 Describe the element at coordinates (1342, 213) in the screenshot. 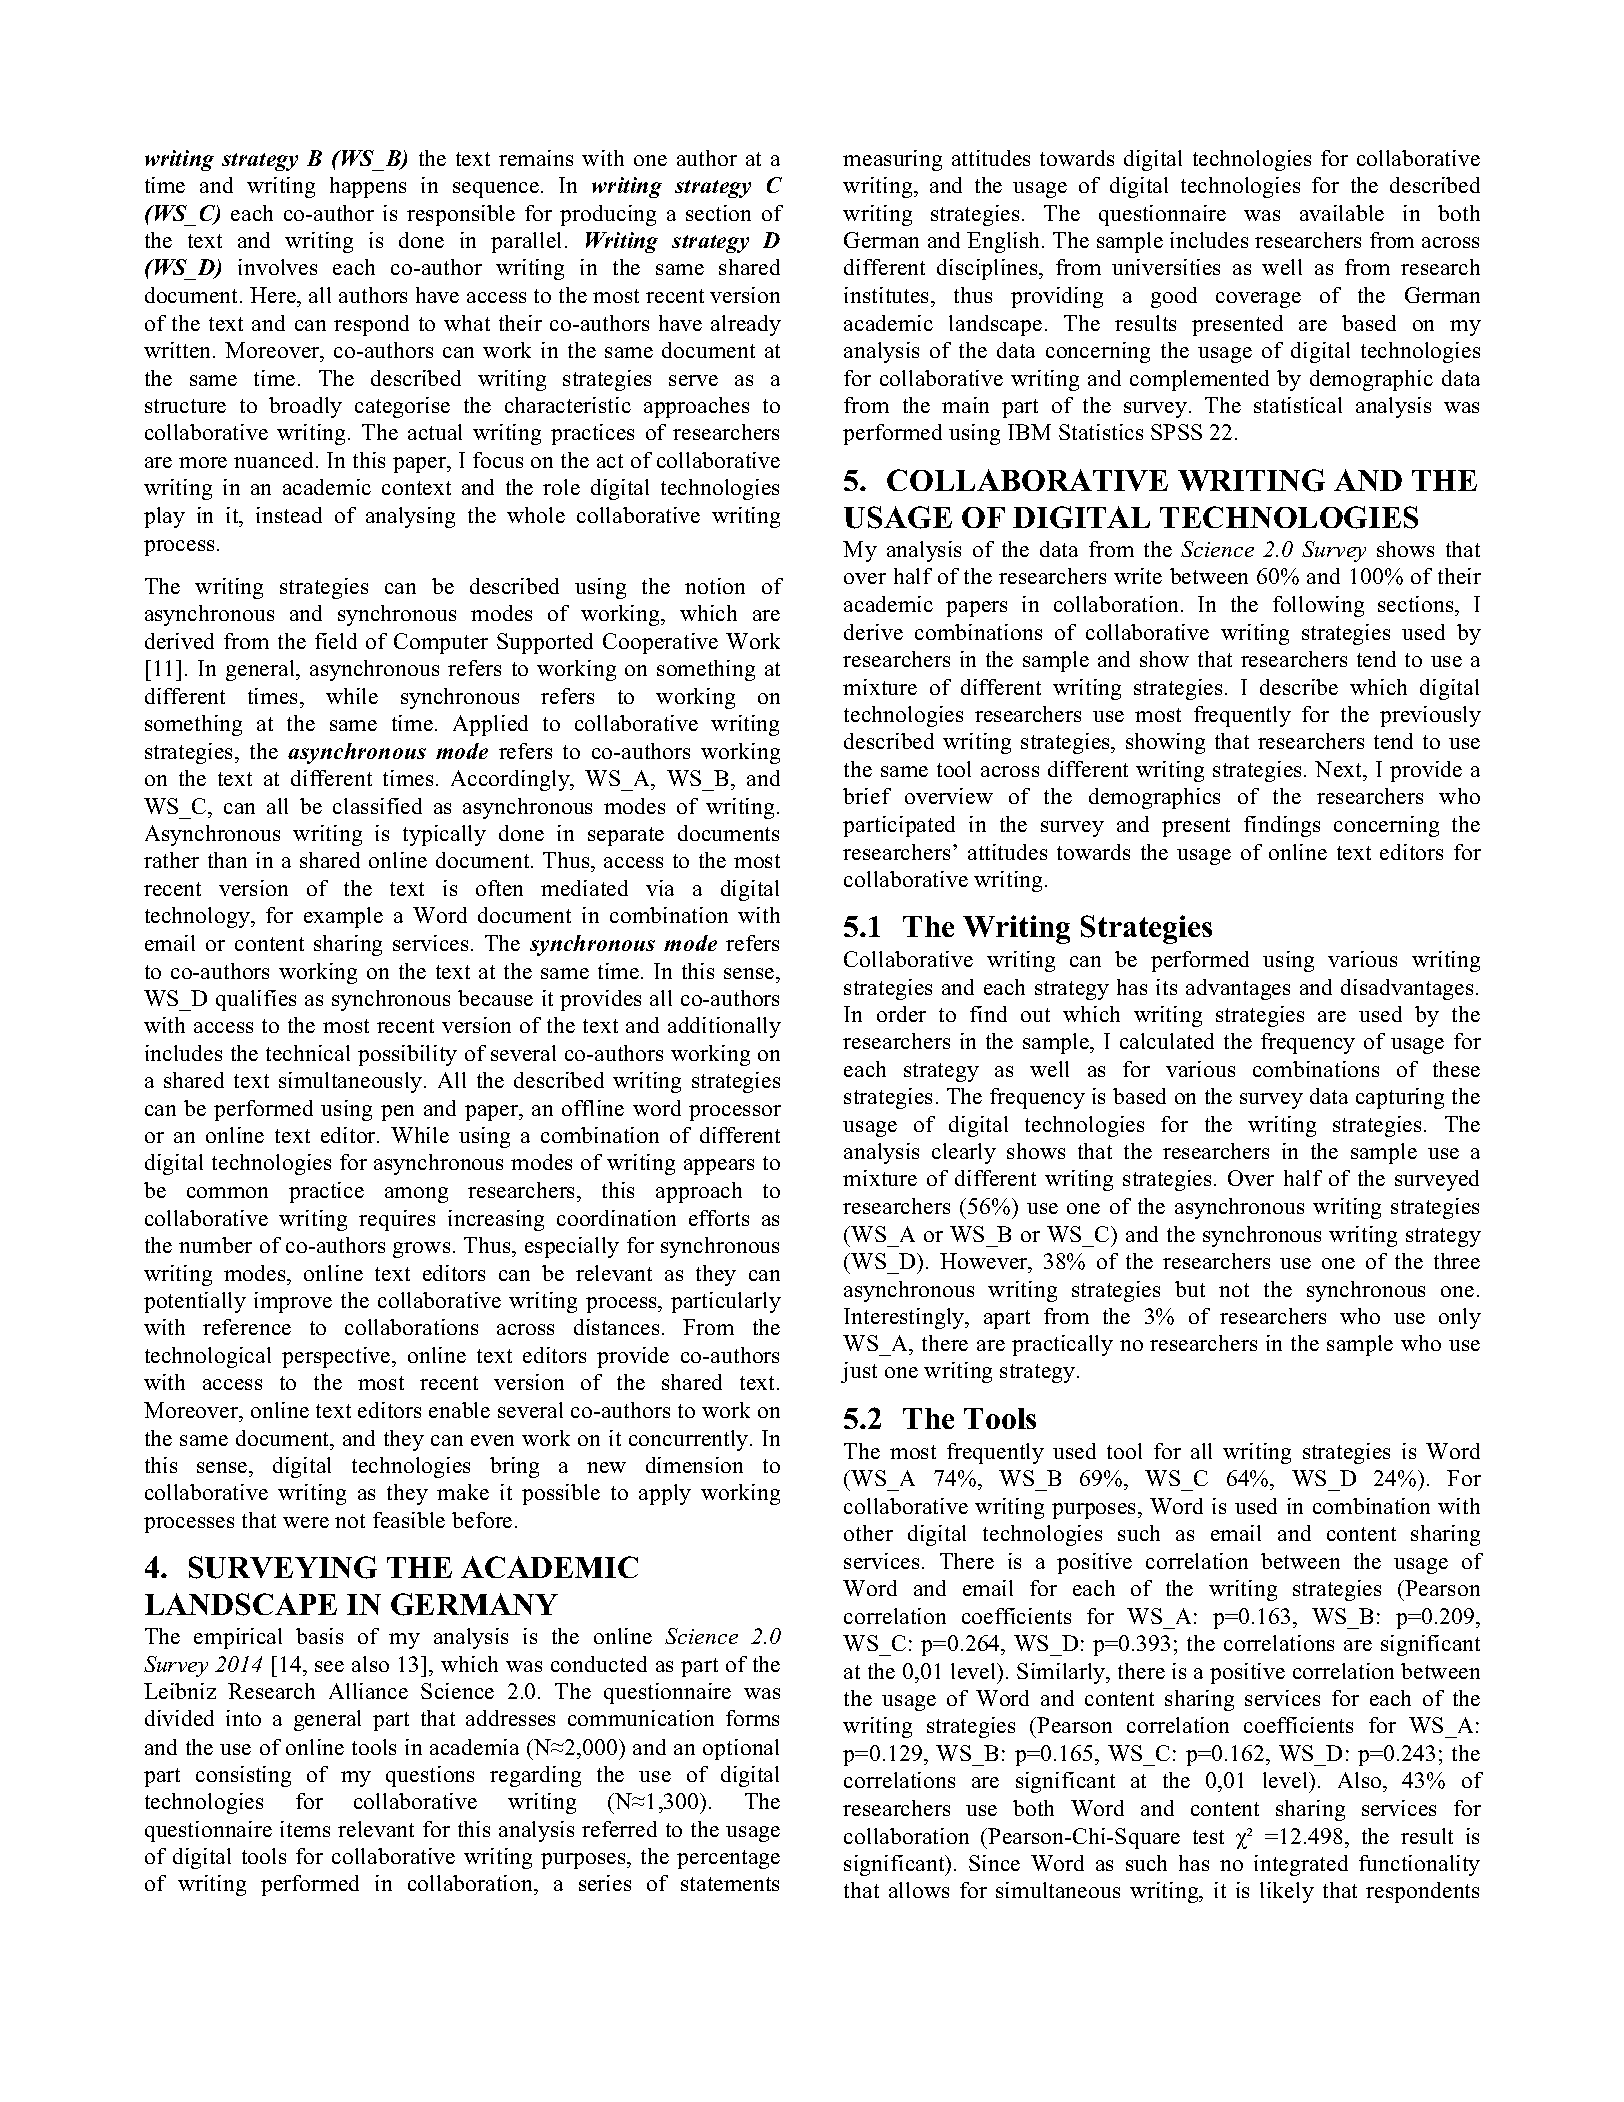

I see `available` at that location.
